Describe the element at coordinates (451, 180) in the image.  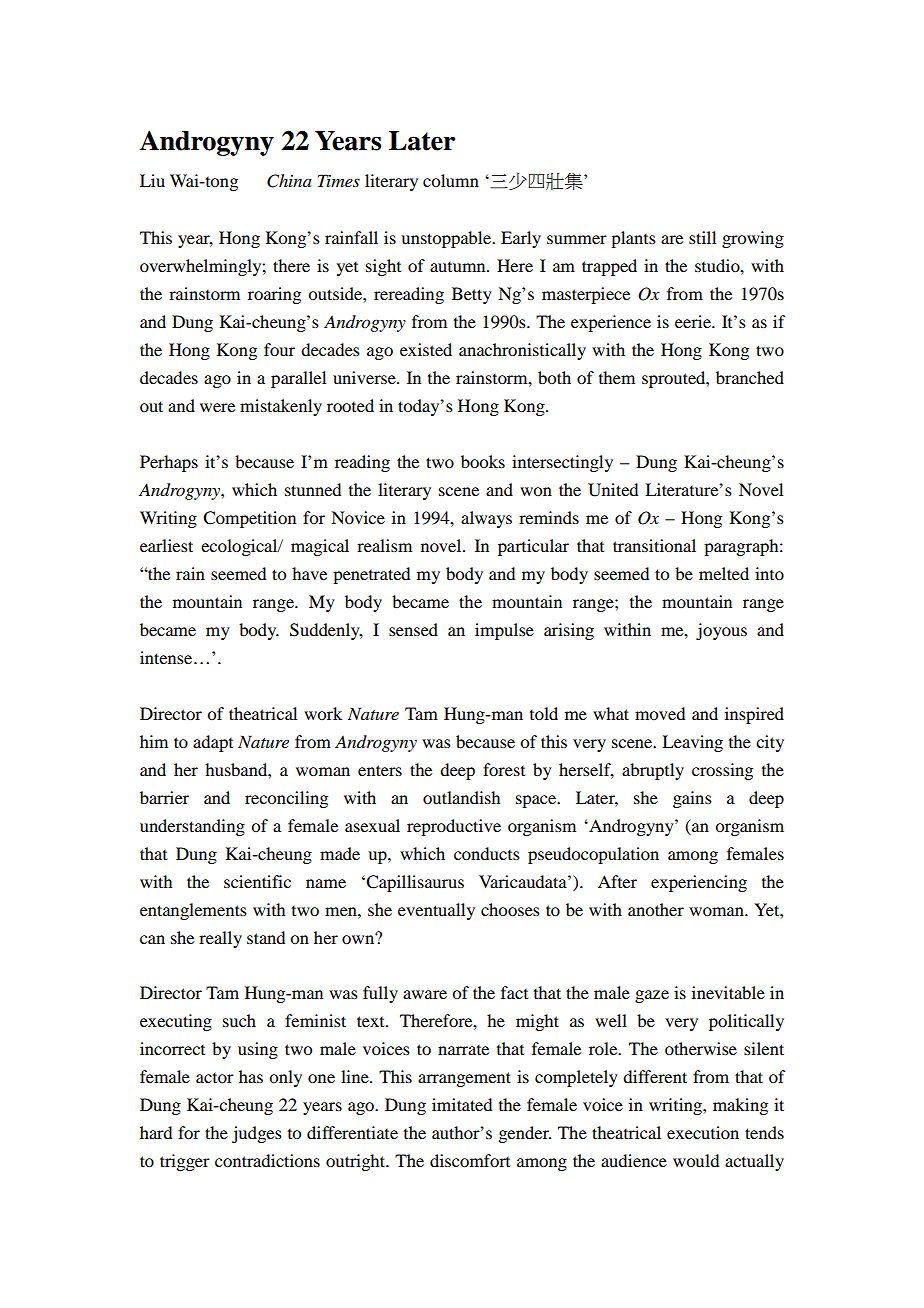
I see `column` at that location.
